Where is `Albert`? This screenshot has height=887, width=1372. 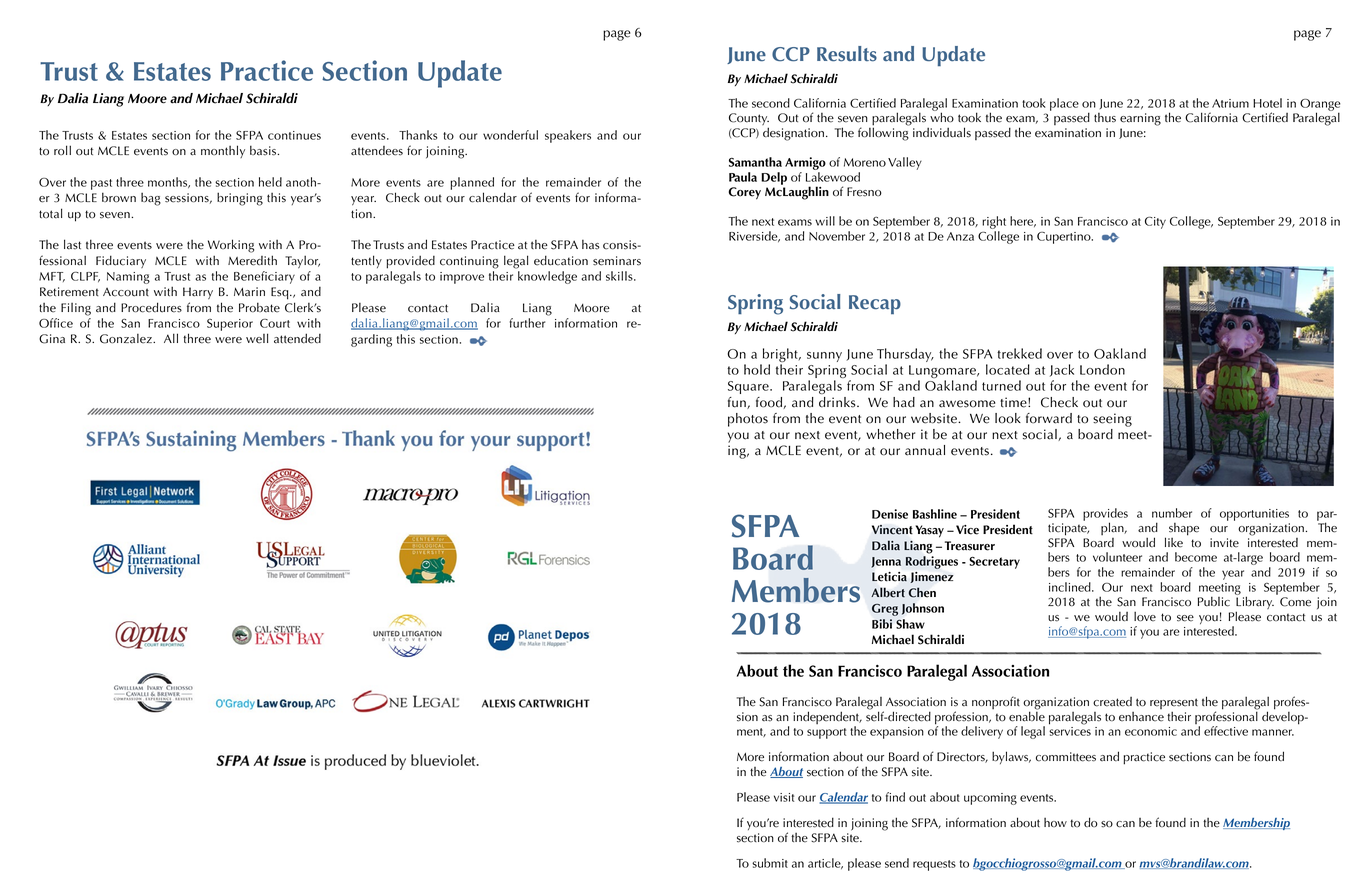 Albert is located at coordinates (888, 592).
